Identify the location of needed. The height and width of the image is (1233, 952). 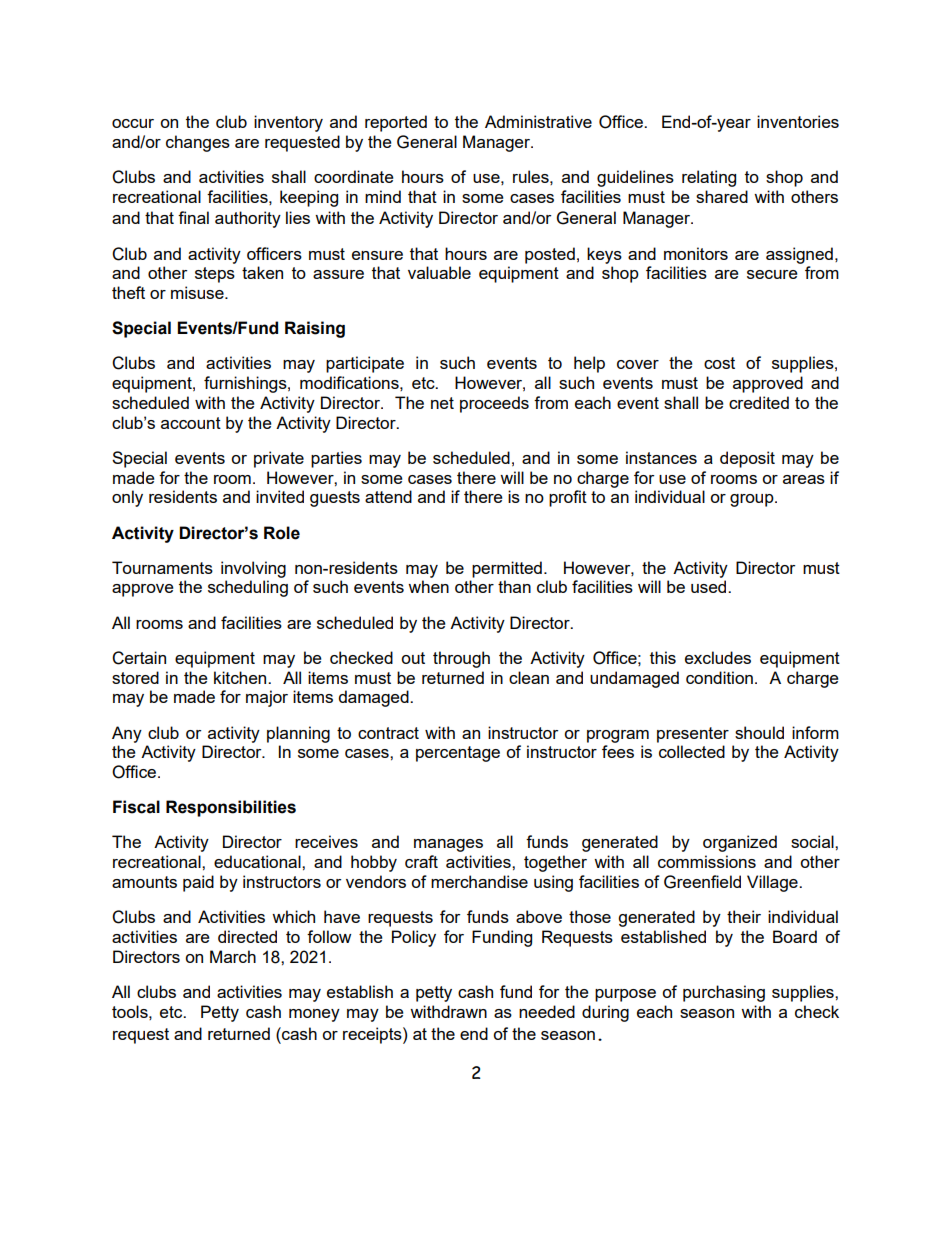
(547, 1011).
